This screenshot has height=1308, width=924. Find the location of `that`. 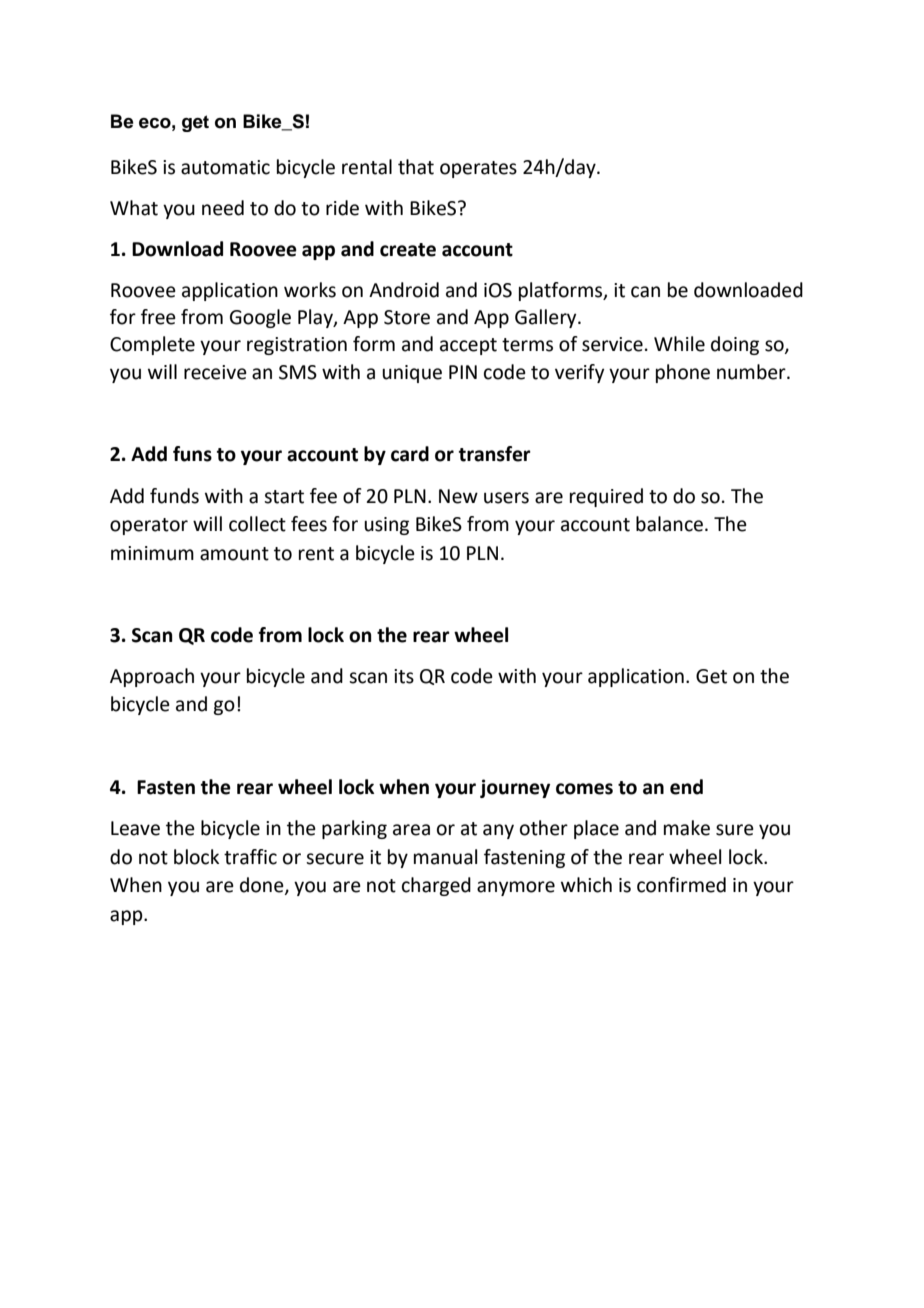

that is located at coordinates (416, 167).
